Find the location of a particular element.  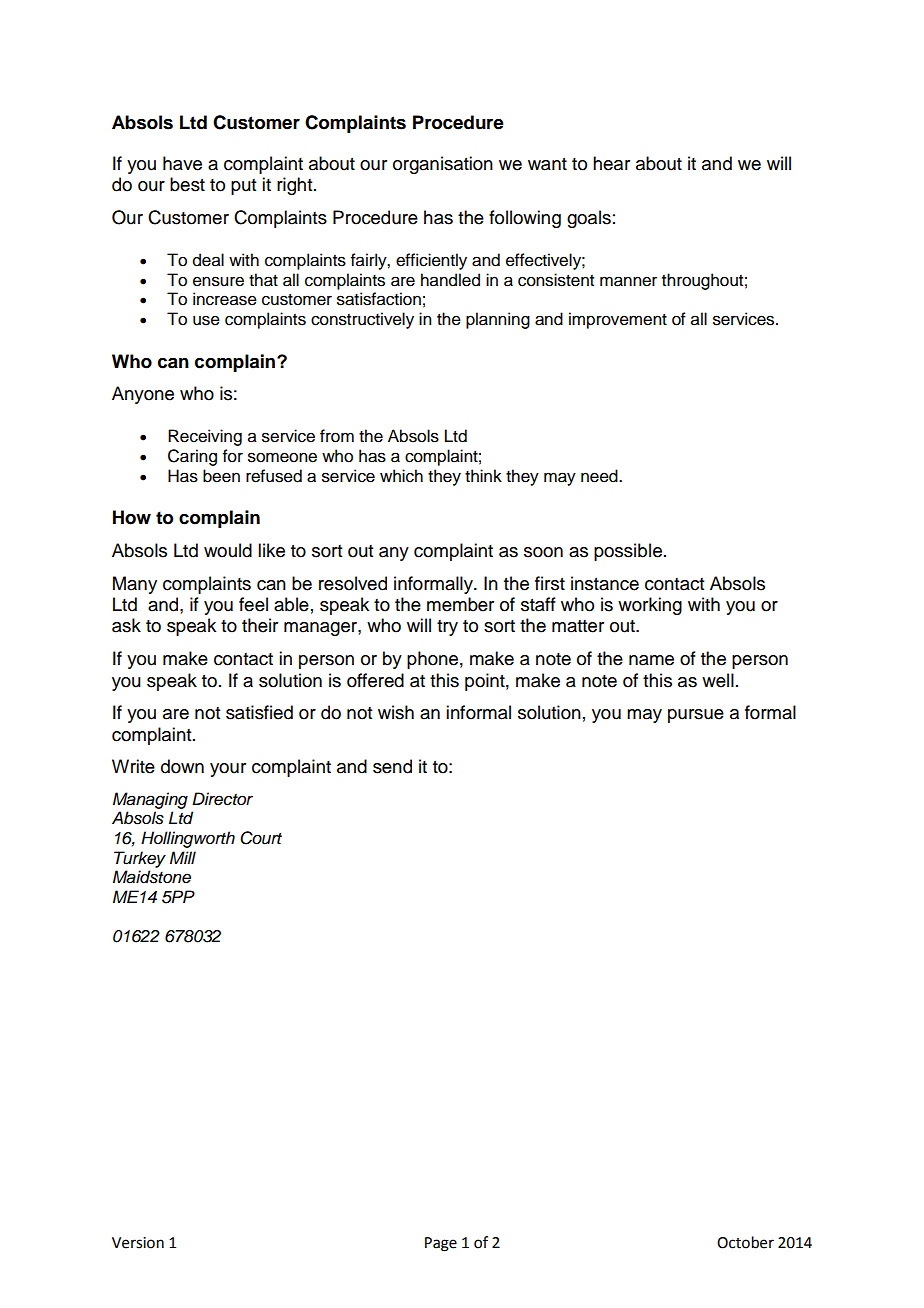

well is located at coordinates (718, 680).
